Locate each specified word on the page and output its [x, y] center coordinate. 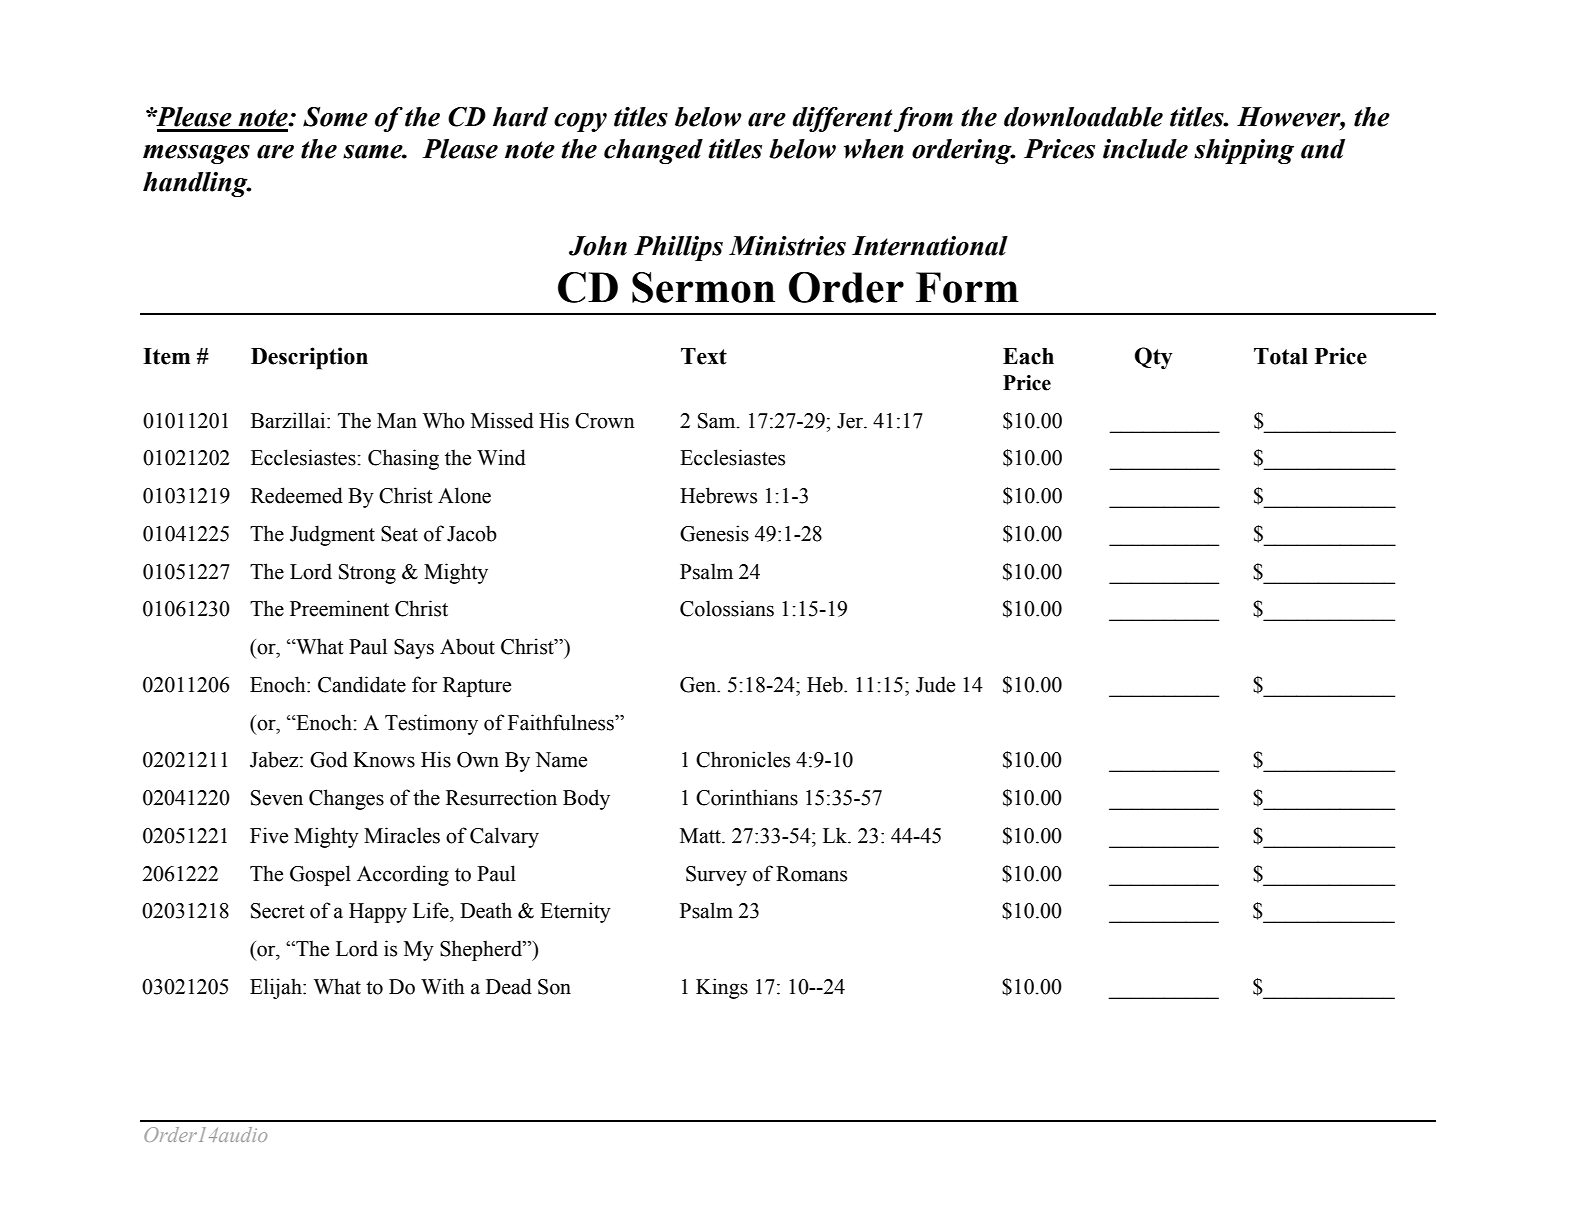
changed [653, 151]
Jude [935, 684]
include [1145, 149]
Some [335, 117]
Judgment [332, 535]
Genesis [714, 533]
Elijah [277, 988]
